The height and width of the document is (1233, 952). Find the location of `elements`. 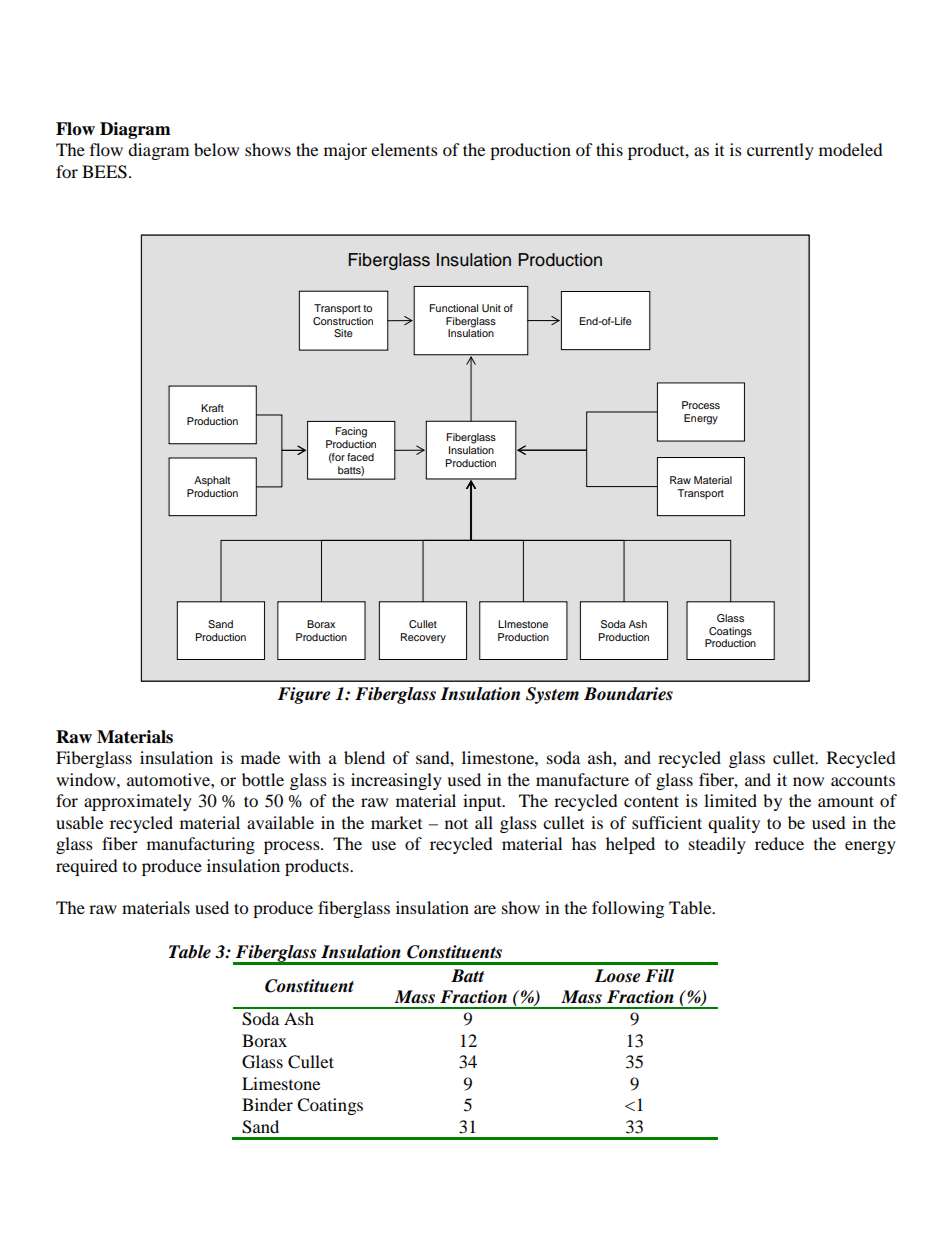

elements is located at coordinates (404, 149).
